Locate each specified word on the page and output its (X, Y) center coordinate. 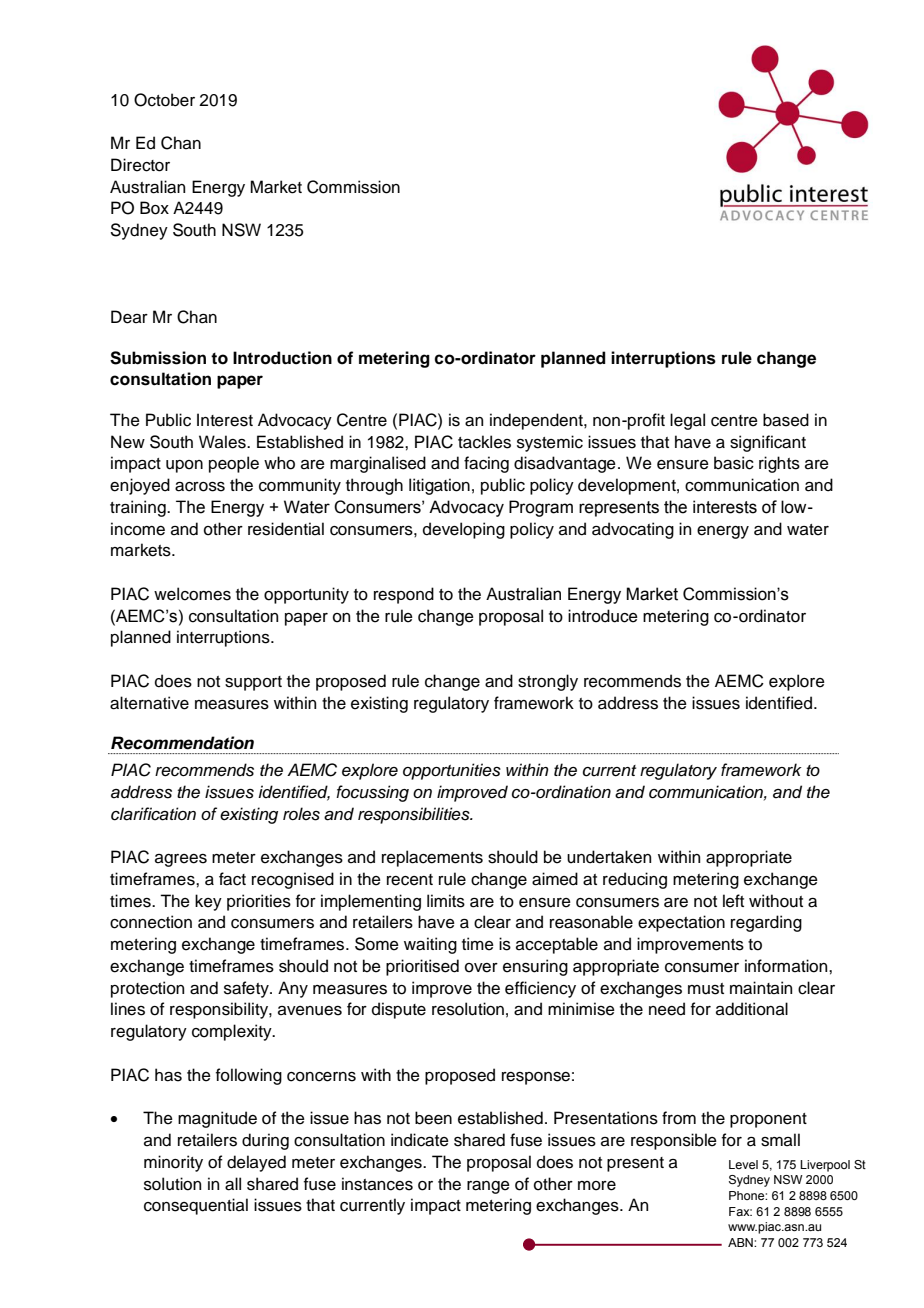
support (253, 683)
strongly (548, 682)
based (786, 420)
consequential (196, 1206)
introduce (603, 616)
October (164, 100)
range (488, 1187)
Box (154, 208)
